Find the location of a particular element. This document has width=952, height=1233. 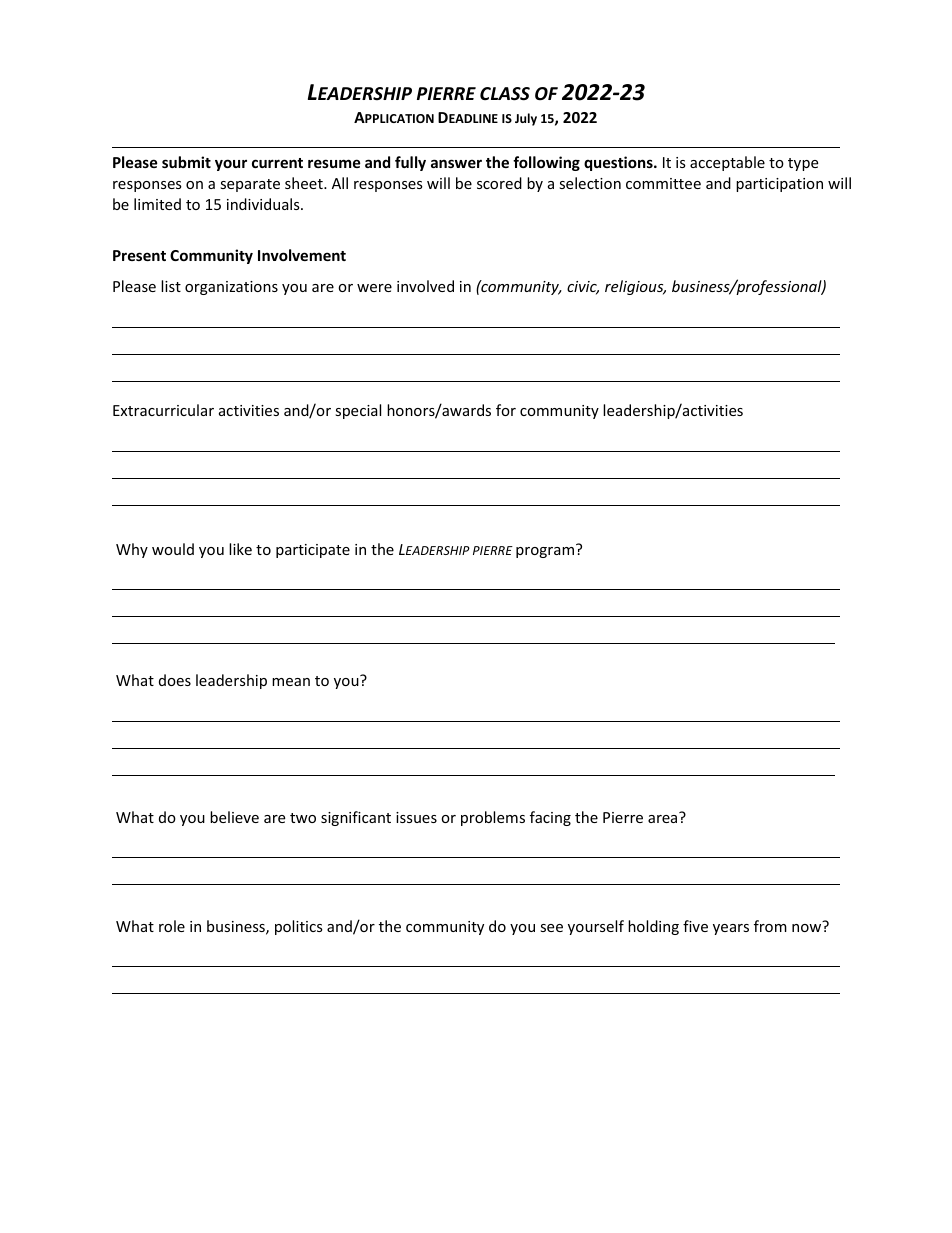

like is located at coordinates (240, 549).
